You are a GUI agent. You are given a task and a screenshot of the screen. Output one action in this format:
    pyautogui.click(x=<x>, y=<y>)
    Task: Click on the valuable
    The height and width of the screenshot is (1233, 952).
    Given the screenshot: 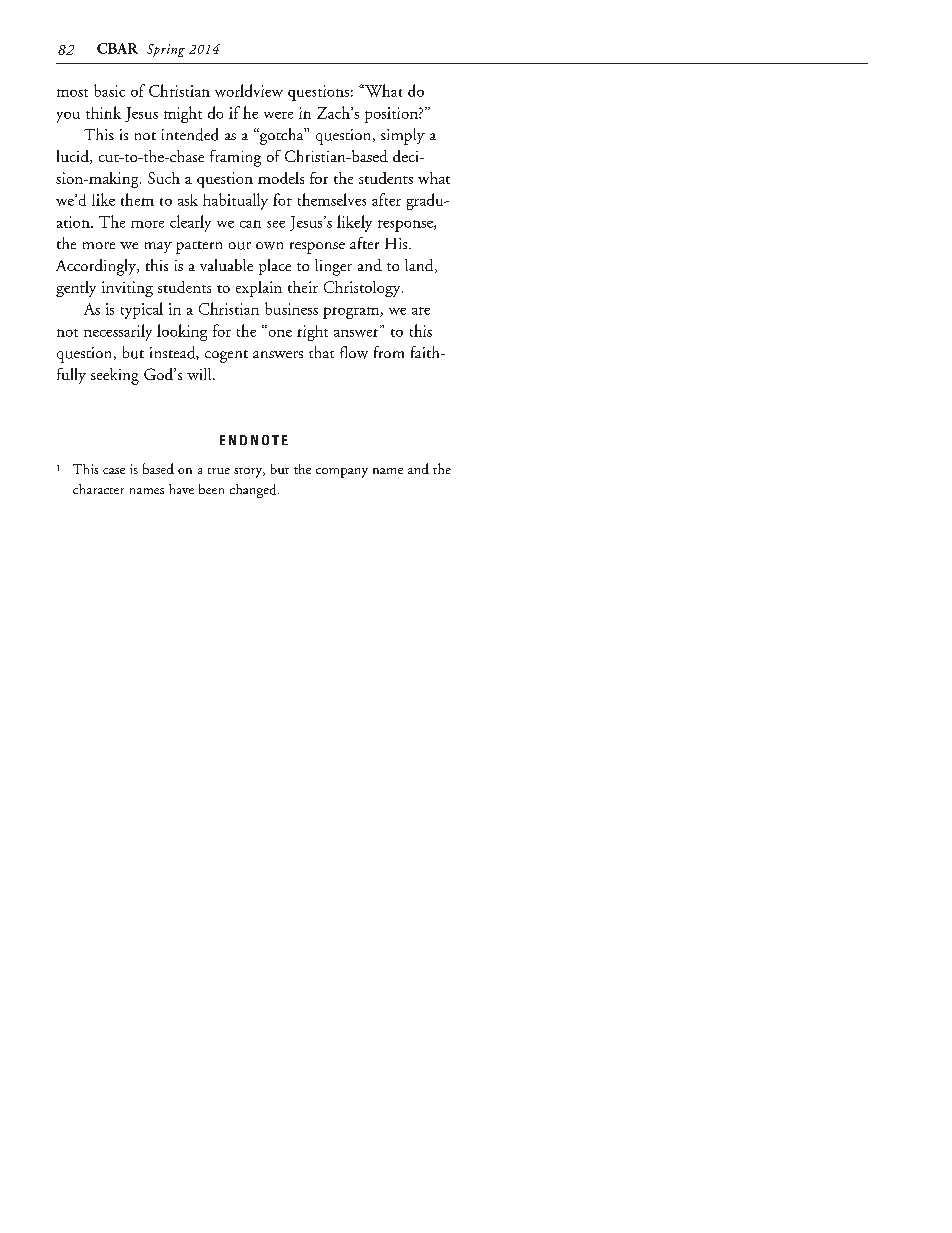 What is the action you would take?
    pyautogui.click(x=226, y=265)
